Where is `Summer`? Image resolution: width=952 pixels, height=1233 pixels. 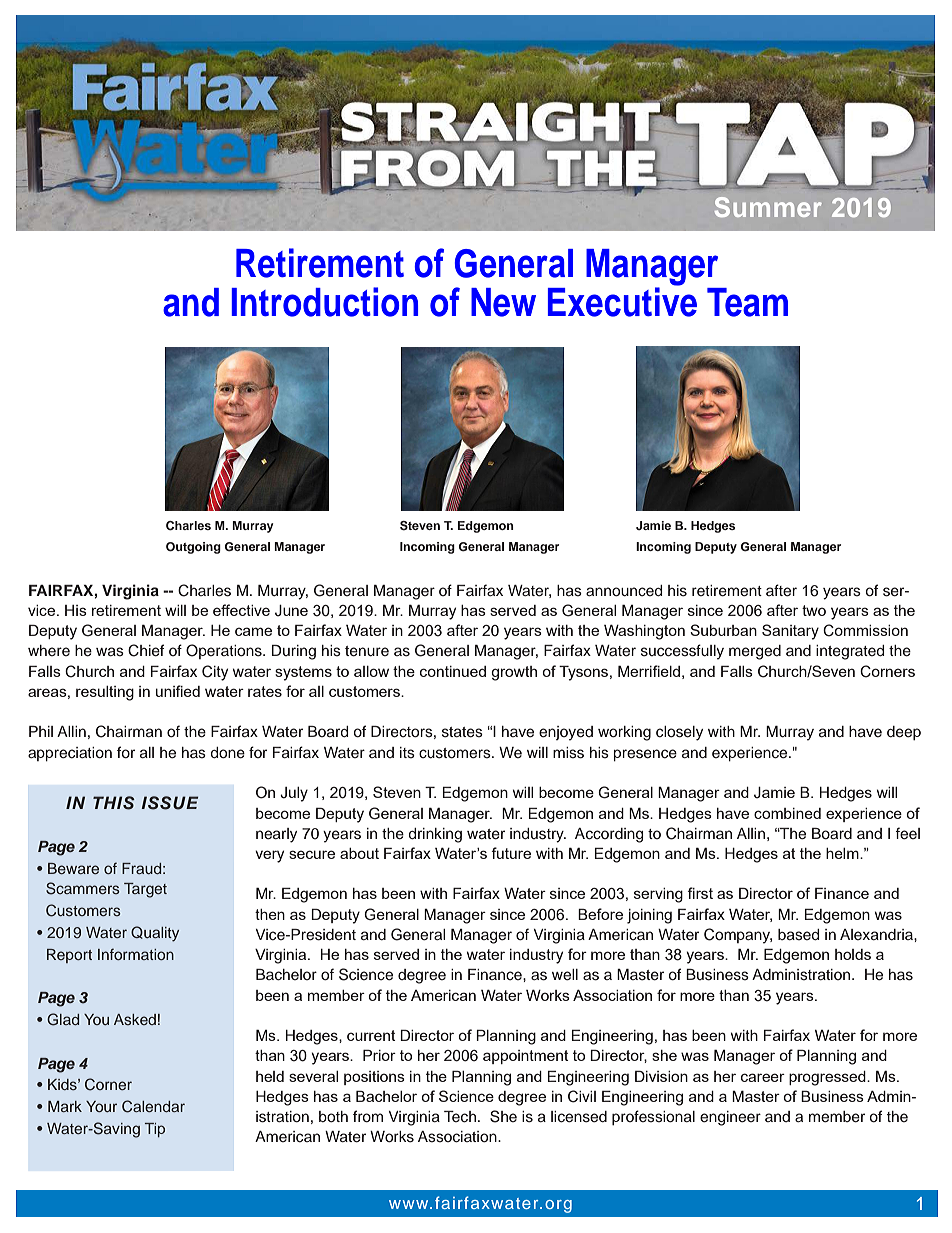
Summer is located at coordinates (768, 207).
